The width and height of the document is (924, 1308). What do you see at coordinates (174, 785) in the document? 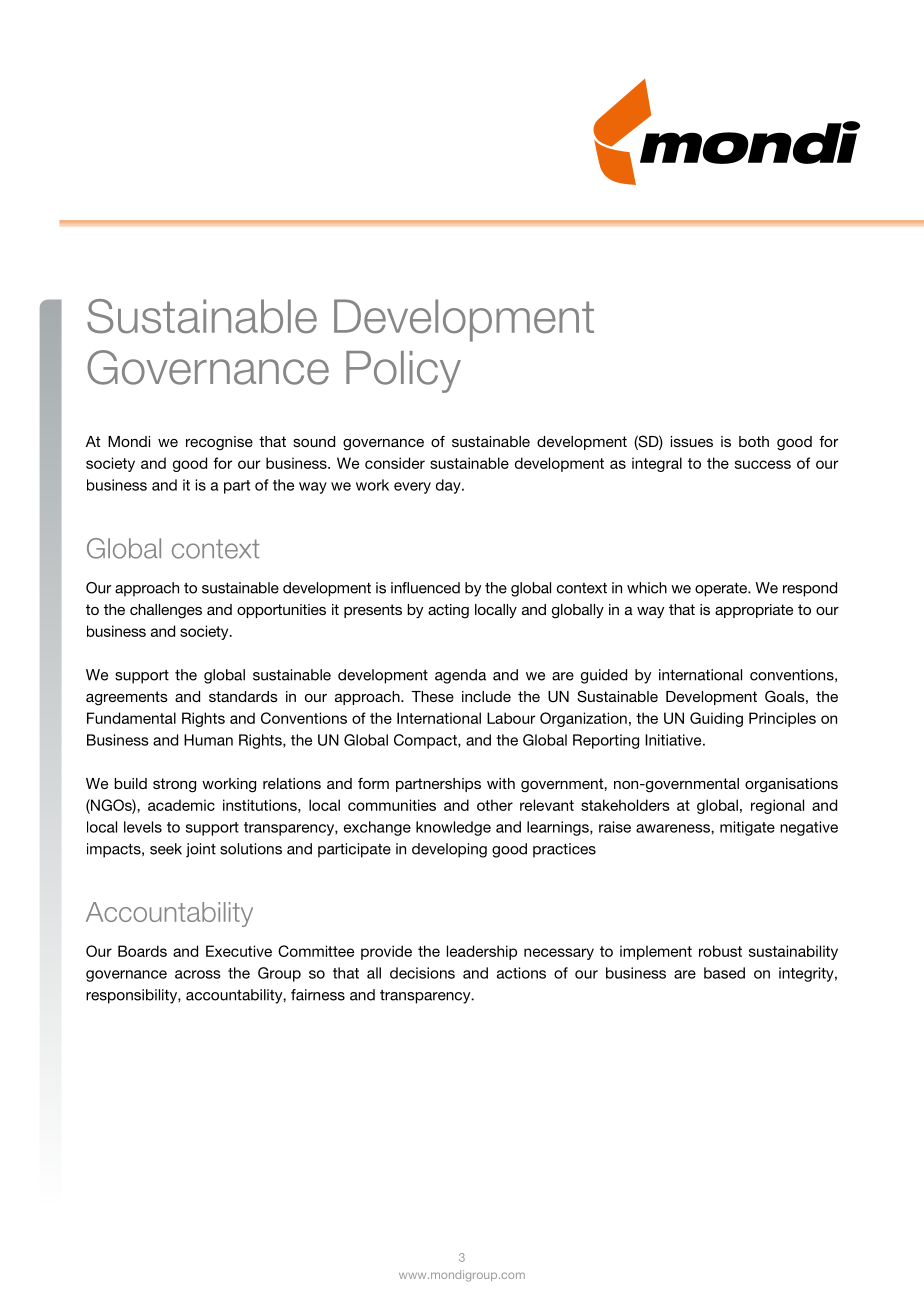
I see `strong` at bounding box center [174, 785].
